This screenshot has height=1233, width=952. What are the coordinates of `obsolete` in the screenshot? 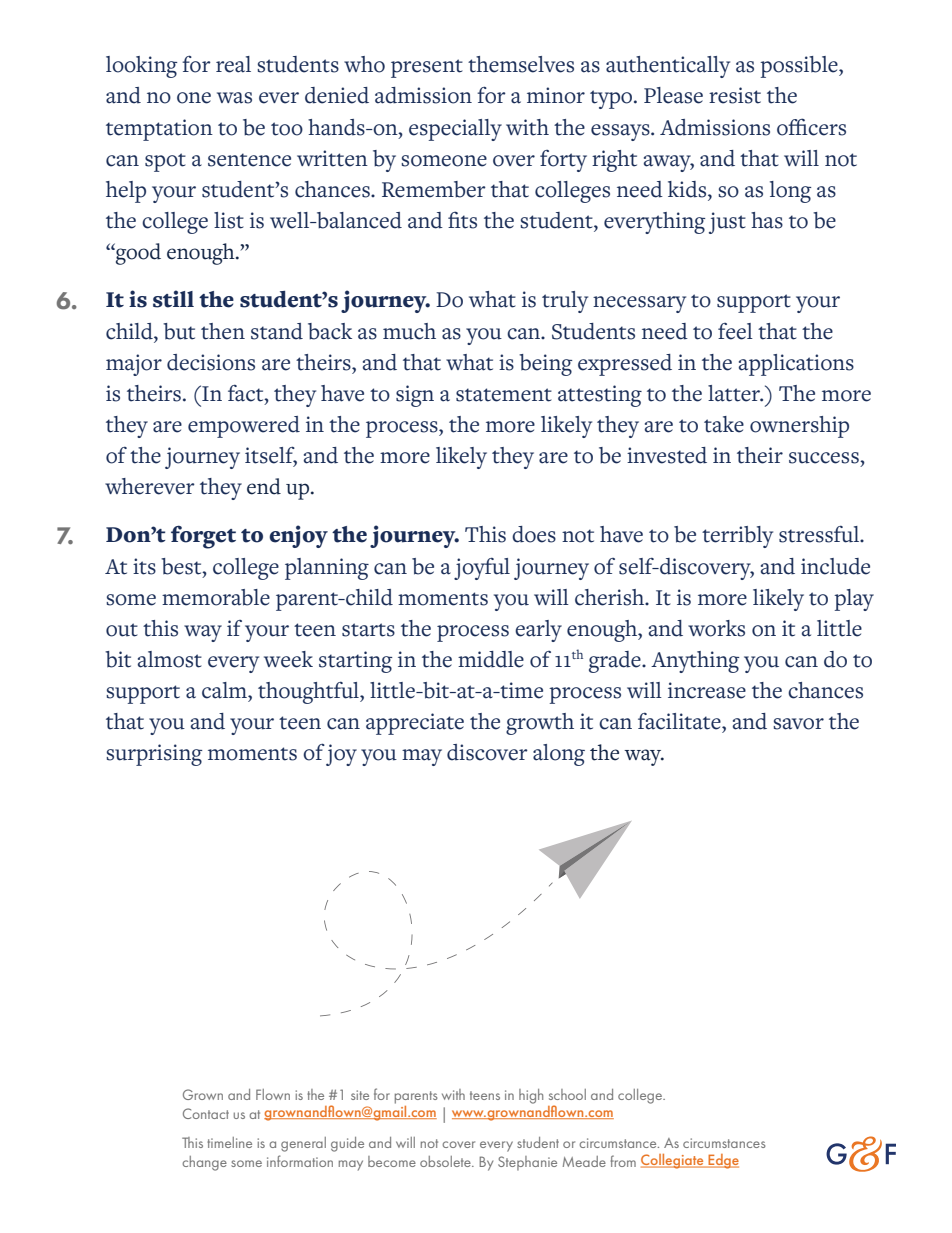 It's located at (446, 1161).
